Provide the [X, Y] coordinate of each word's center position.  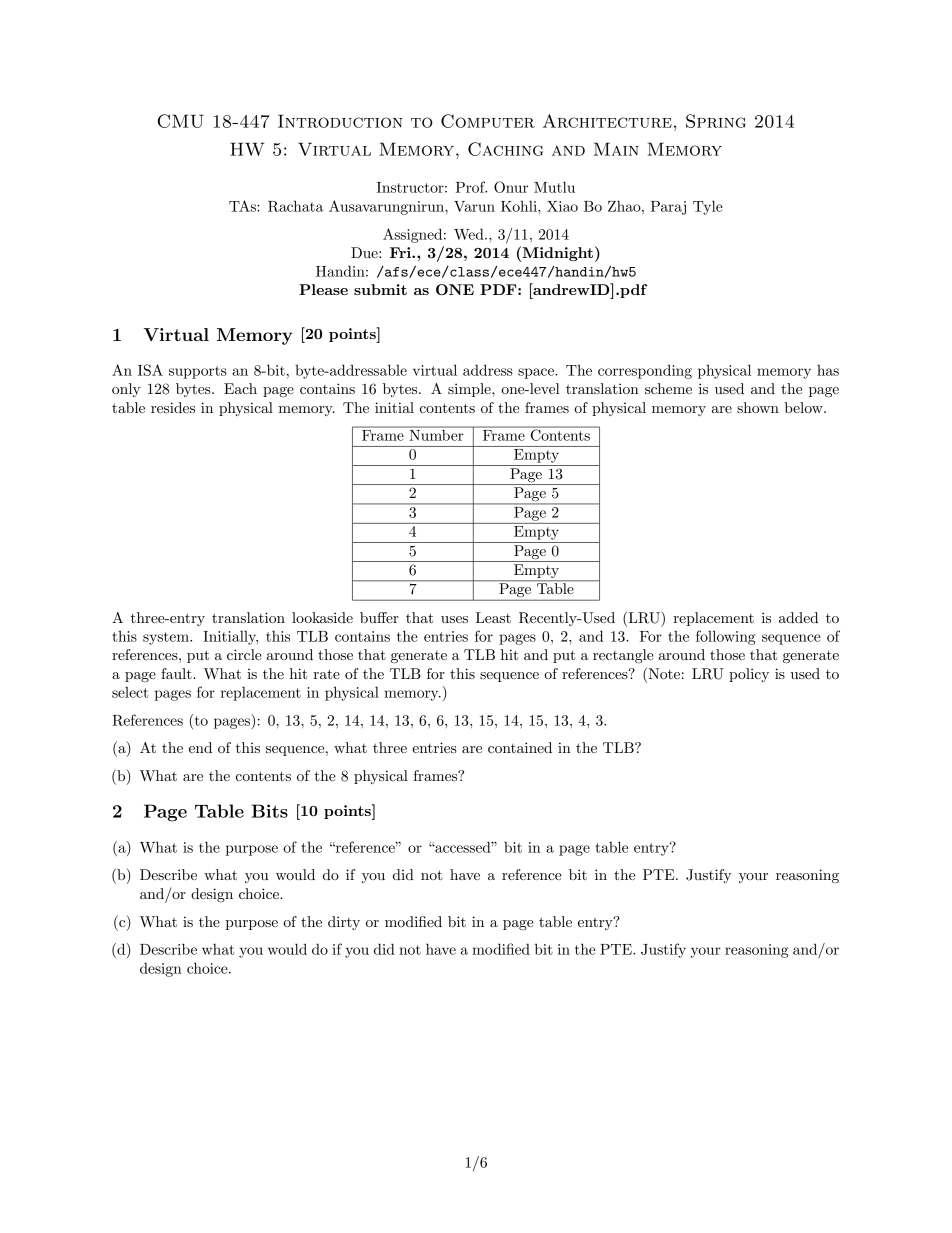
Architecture [607, 121]
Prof [471, 187]
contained [520, 747]
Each [240, 388]
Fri [401, 252]
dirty [344, 923]
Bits [270, 811]
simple [470, 390]
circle [244, 654]
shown [758, 407]
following [726, 637]
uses [454, 619]
